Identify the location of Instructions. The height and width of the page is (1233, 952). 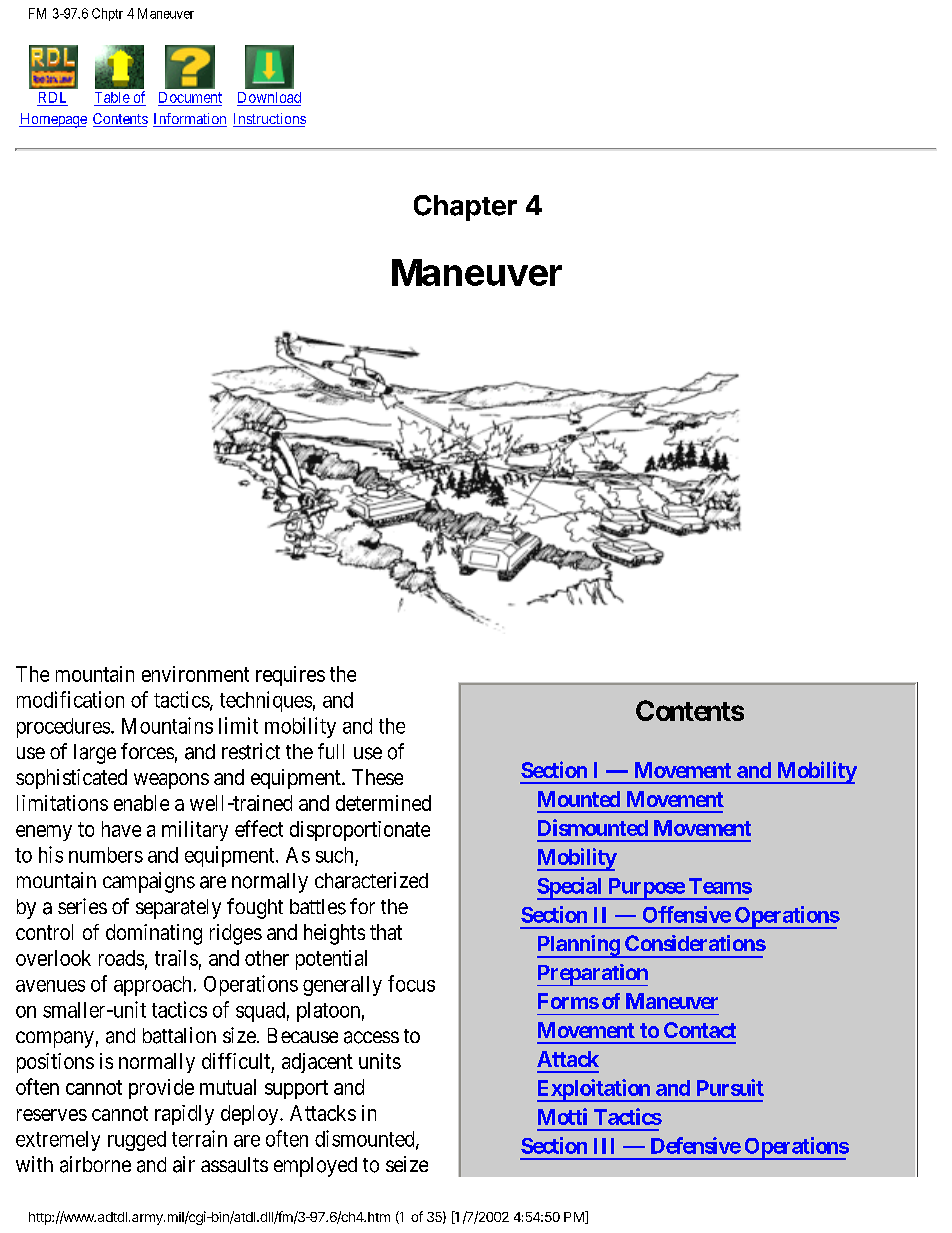
(269, 120).
